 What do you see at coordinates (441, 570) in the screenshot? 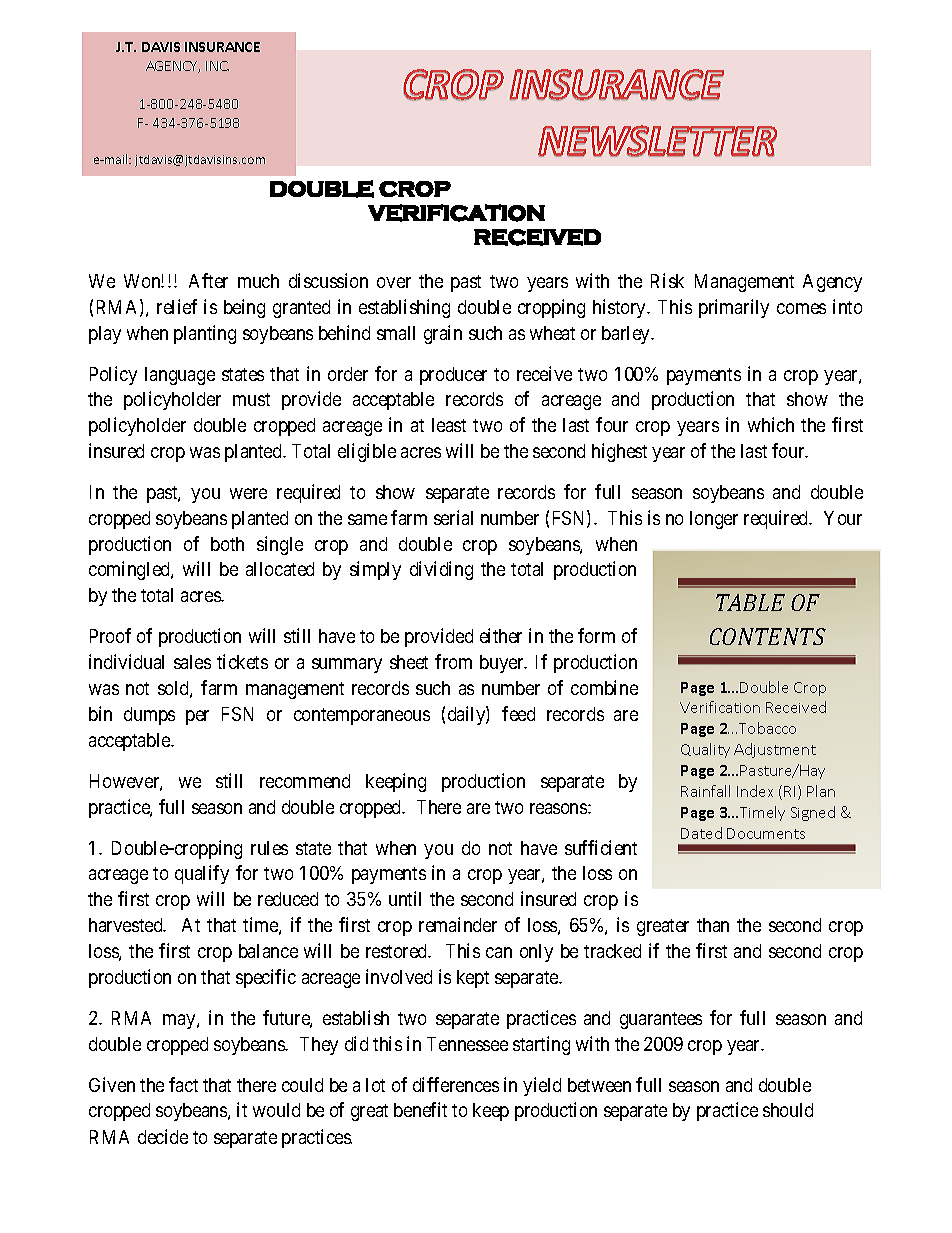
I see `dividing` at bounding box center [441, 570].
